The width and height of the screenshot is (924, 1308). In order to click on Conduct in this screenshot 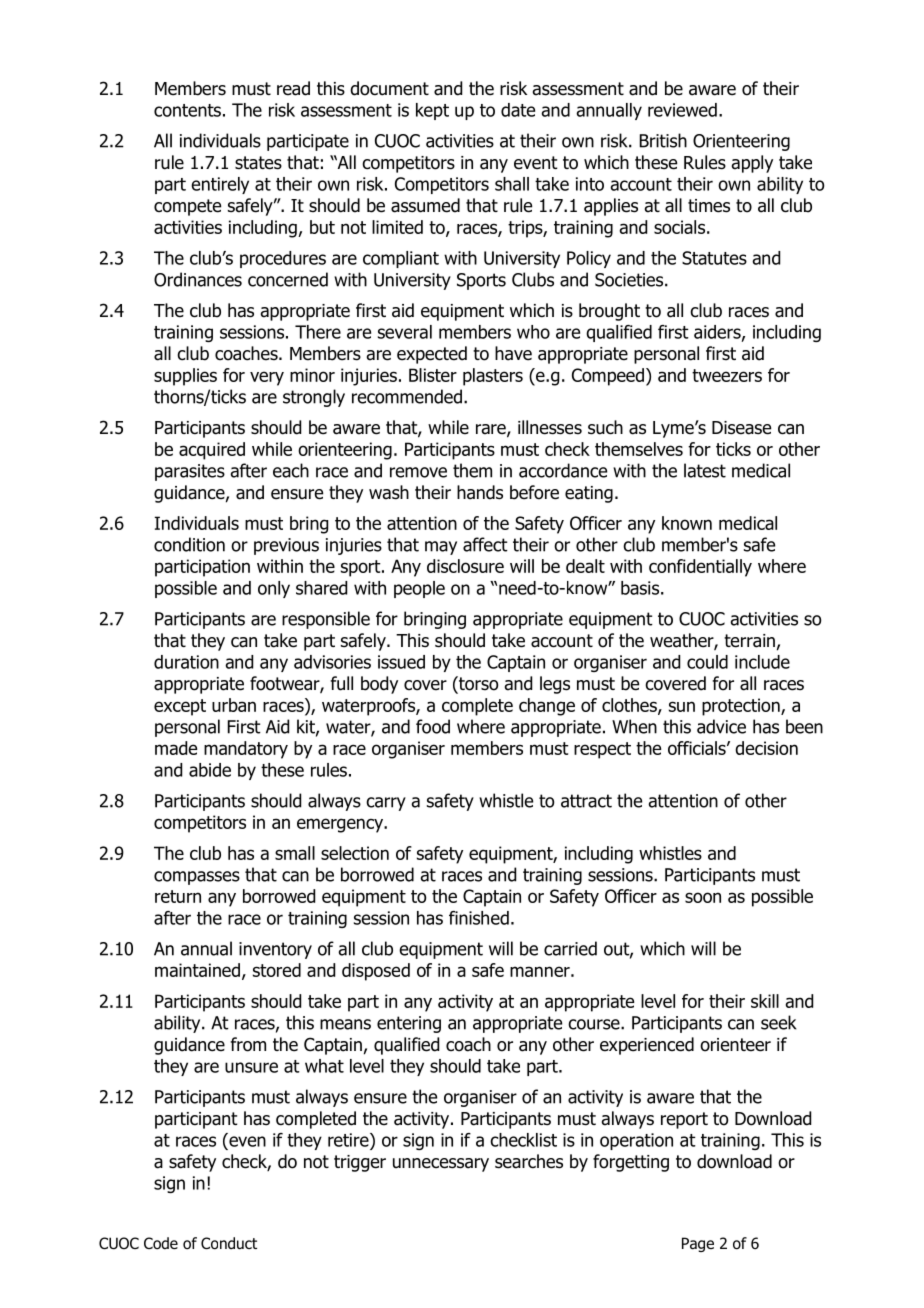, I will do `click(229, 1243)`.
